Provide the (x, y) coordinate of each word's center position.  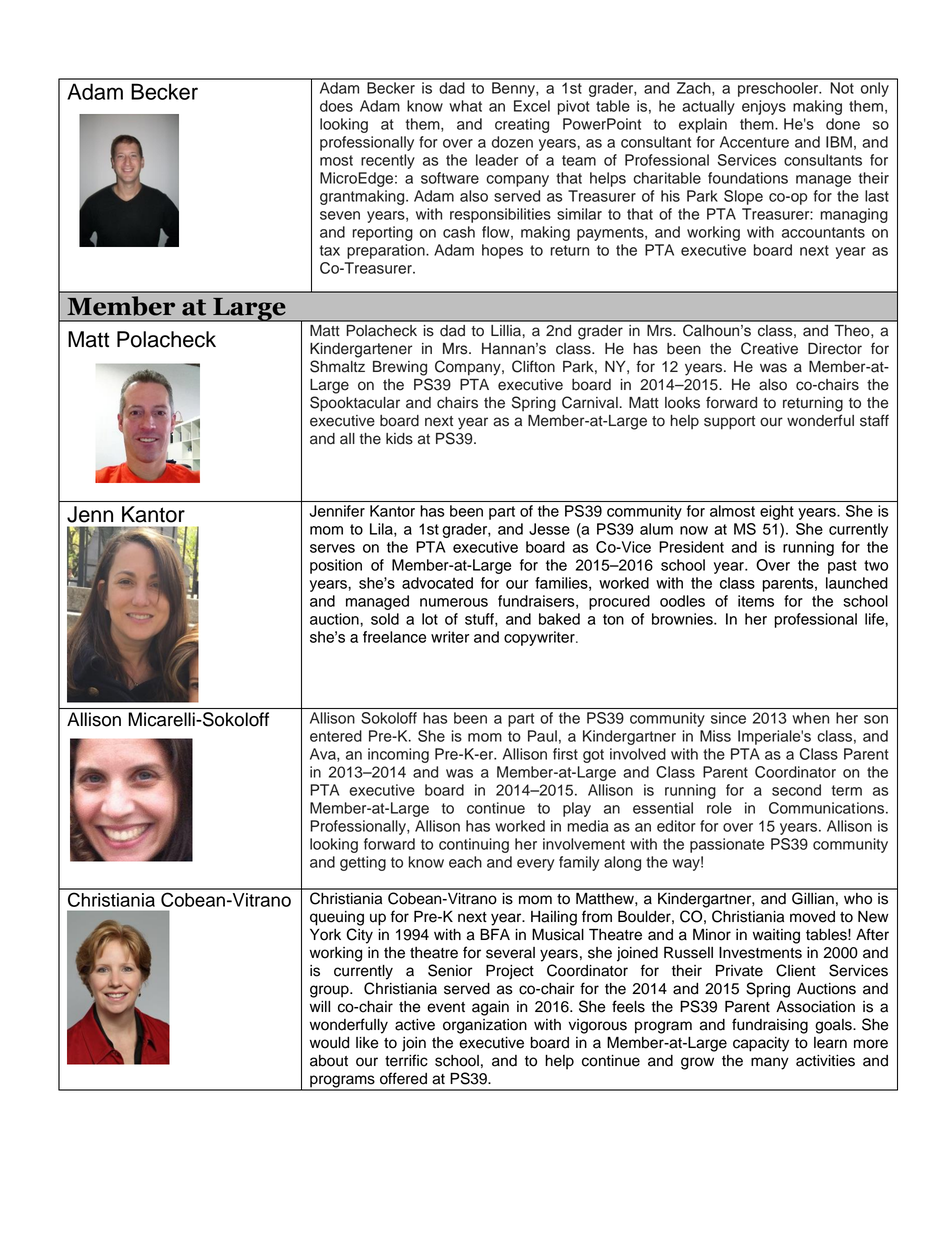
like (367, 1043)
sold (385, 619)
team (579, 160)
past (842, 567)
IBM (839, 142)
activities (825, 1061)
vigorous (597, 1026)
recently (388, 161)
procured (619, 602)
